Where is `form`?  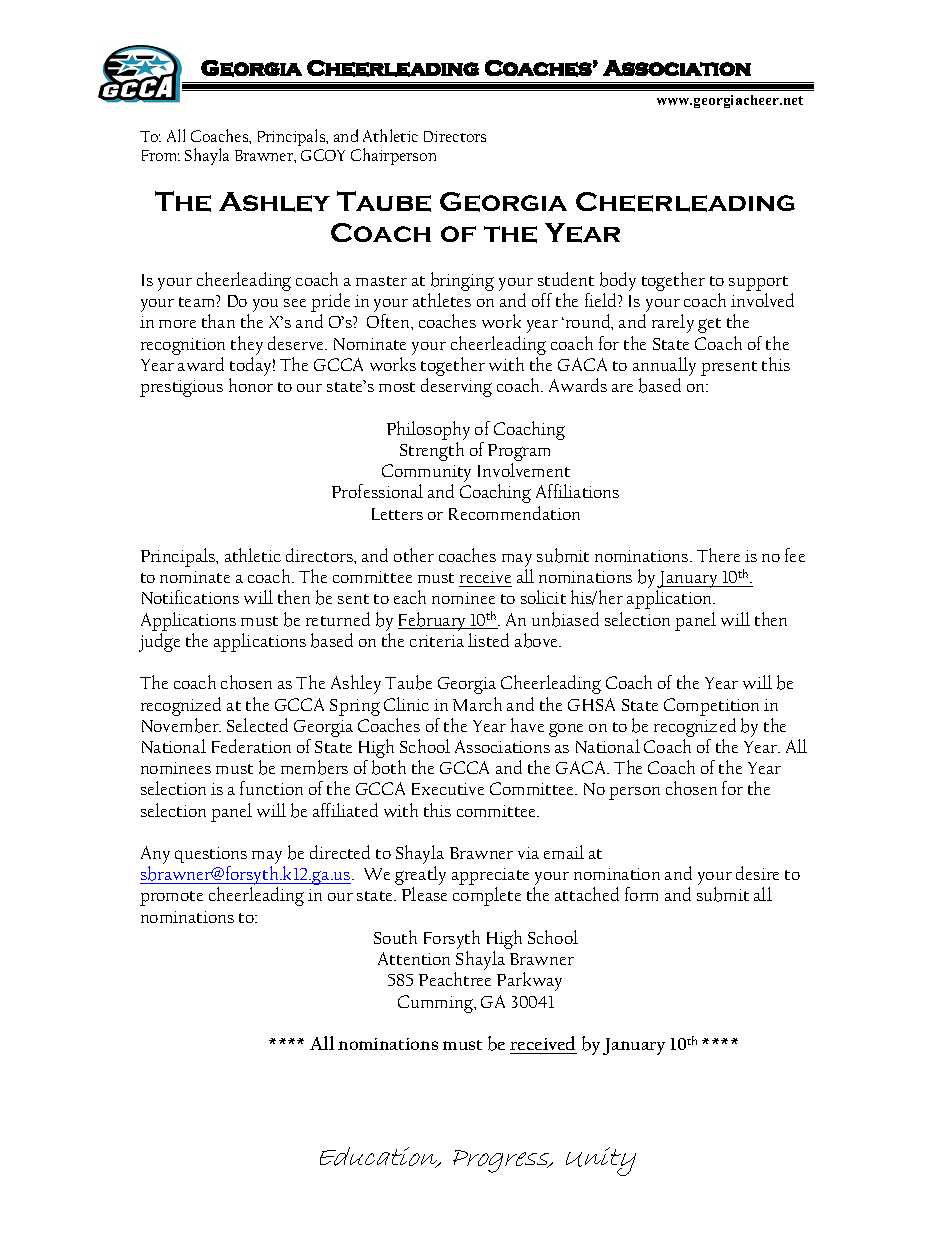
form is located at coordinates (641, 894).
